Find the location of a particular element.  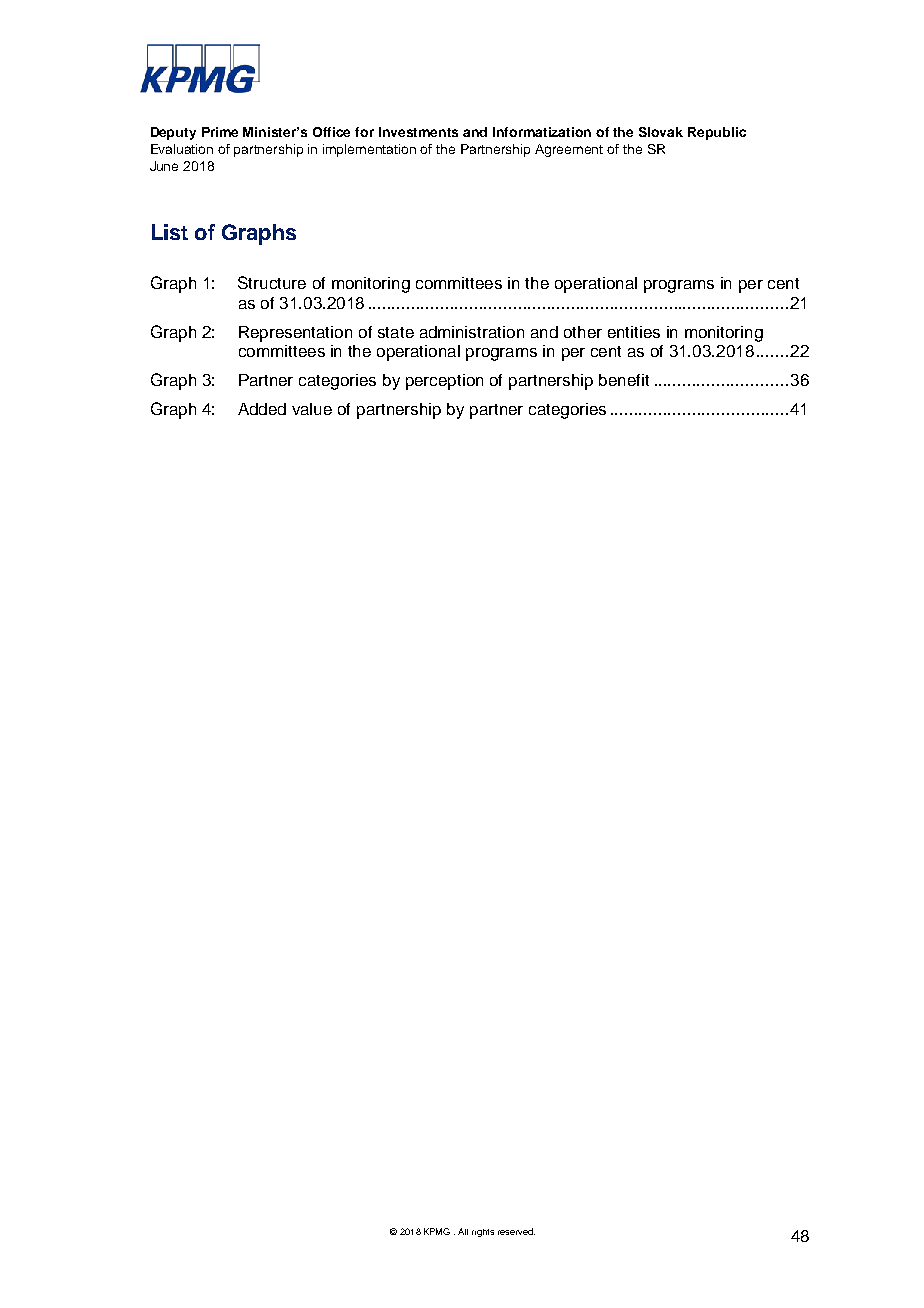

Investments is located at coordinates (418, 132).
